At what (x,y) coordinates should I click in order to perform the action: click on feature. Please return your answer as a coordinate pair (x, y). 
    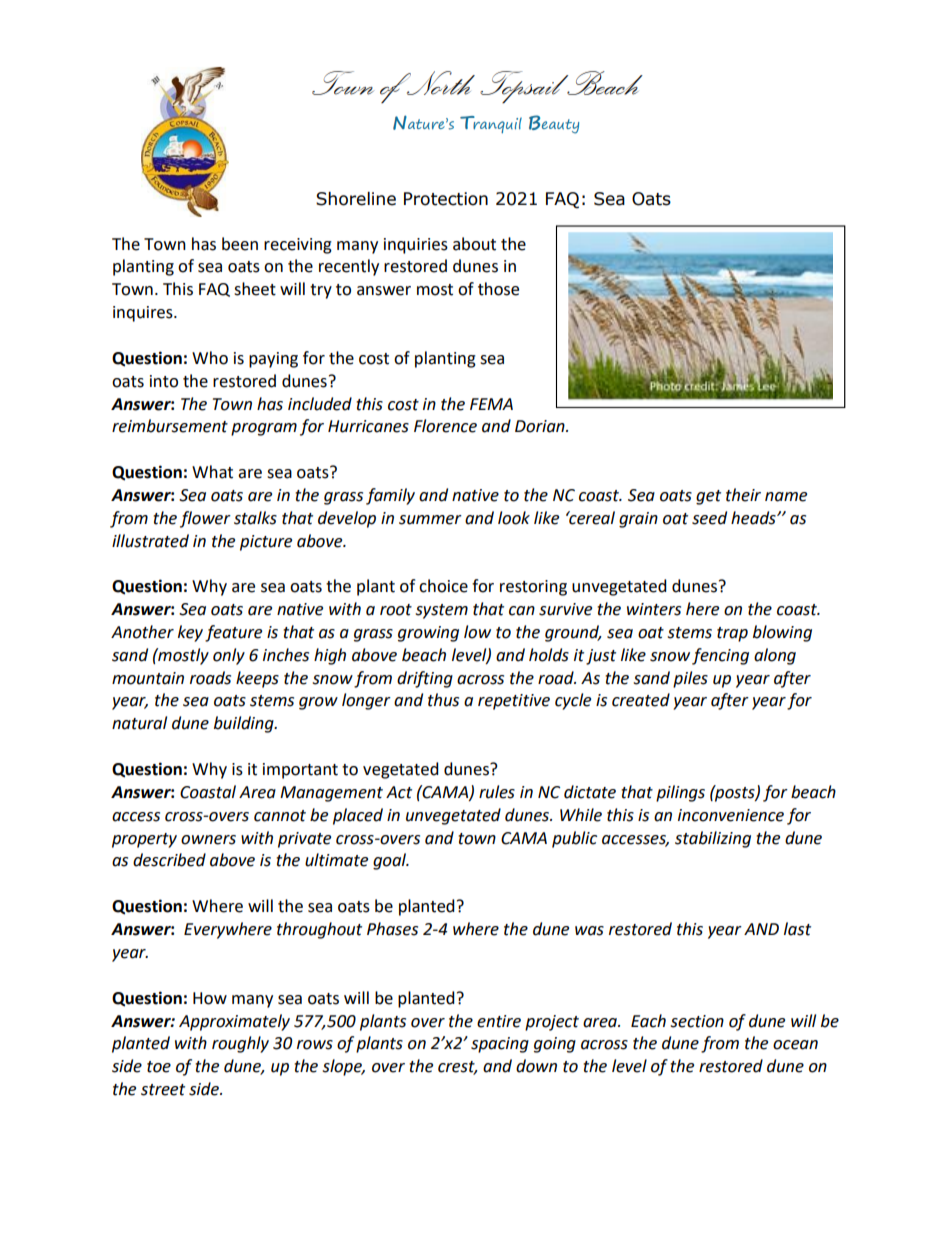
    Looking at the image, I should click on (233, 633).
